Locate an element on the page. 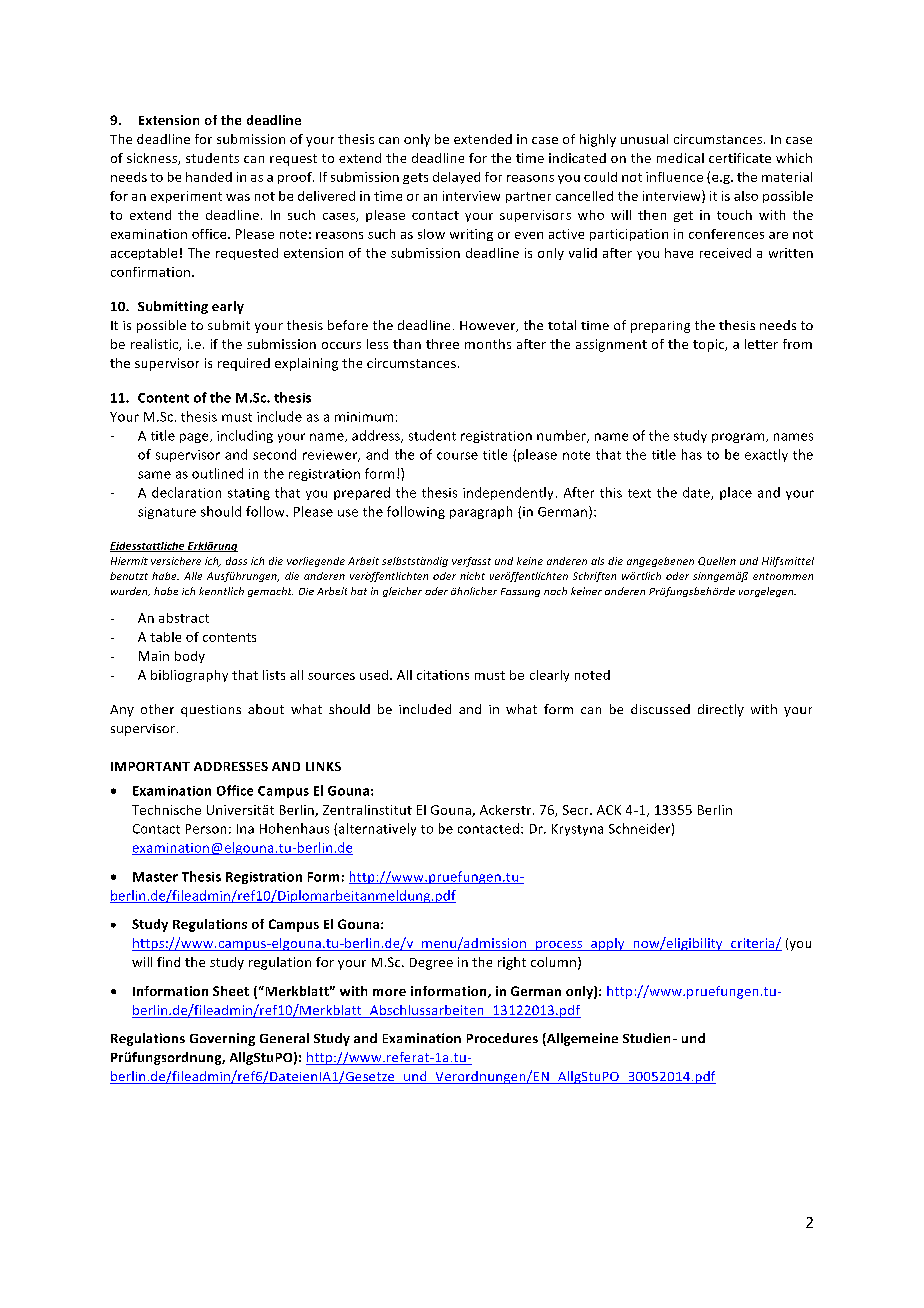 The width and height of the document is (924, 1308). column is located at coordinates (553, 962).
